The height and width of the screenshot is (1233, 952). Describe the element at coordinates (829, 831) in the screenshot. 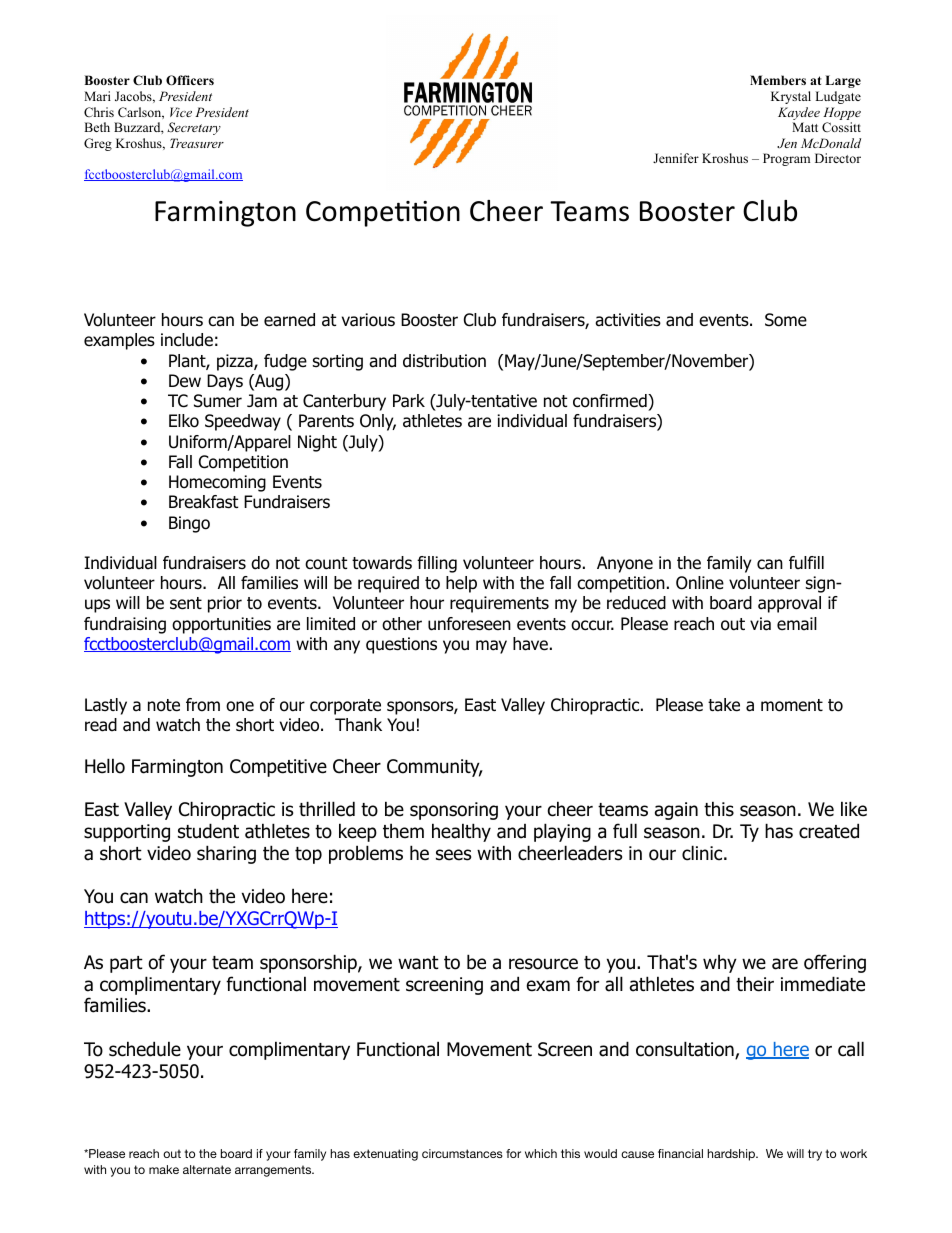

I see `created` at that location.
